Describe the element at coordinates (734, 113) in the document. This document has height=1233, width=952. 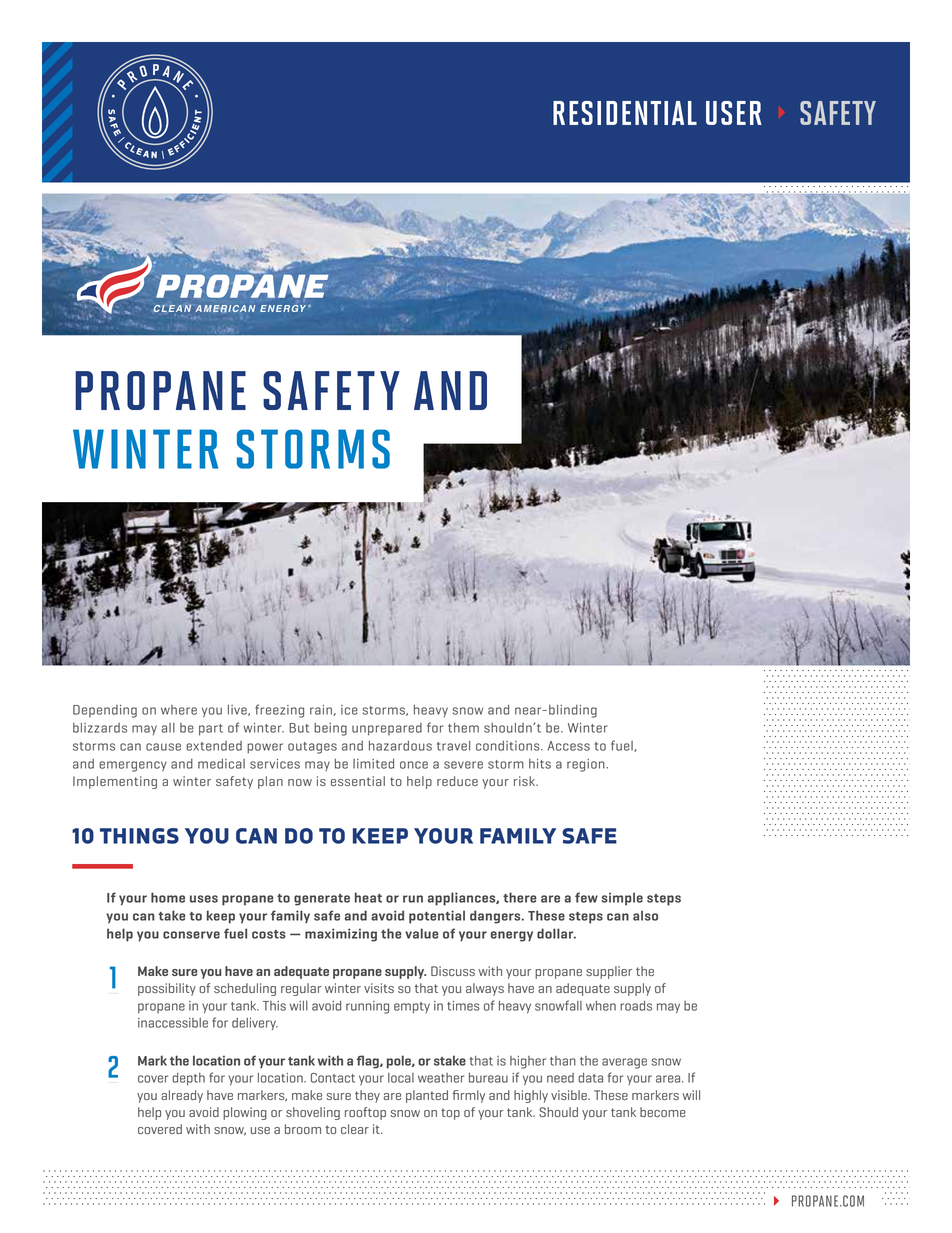
I see `USER` at that location.
